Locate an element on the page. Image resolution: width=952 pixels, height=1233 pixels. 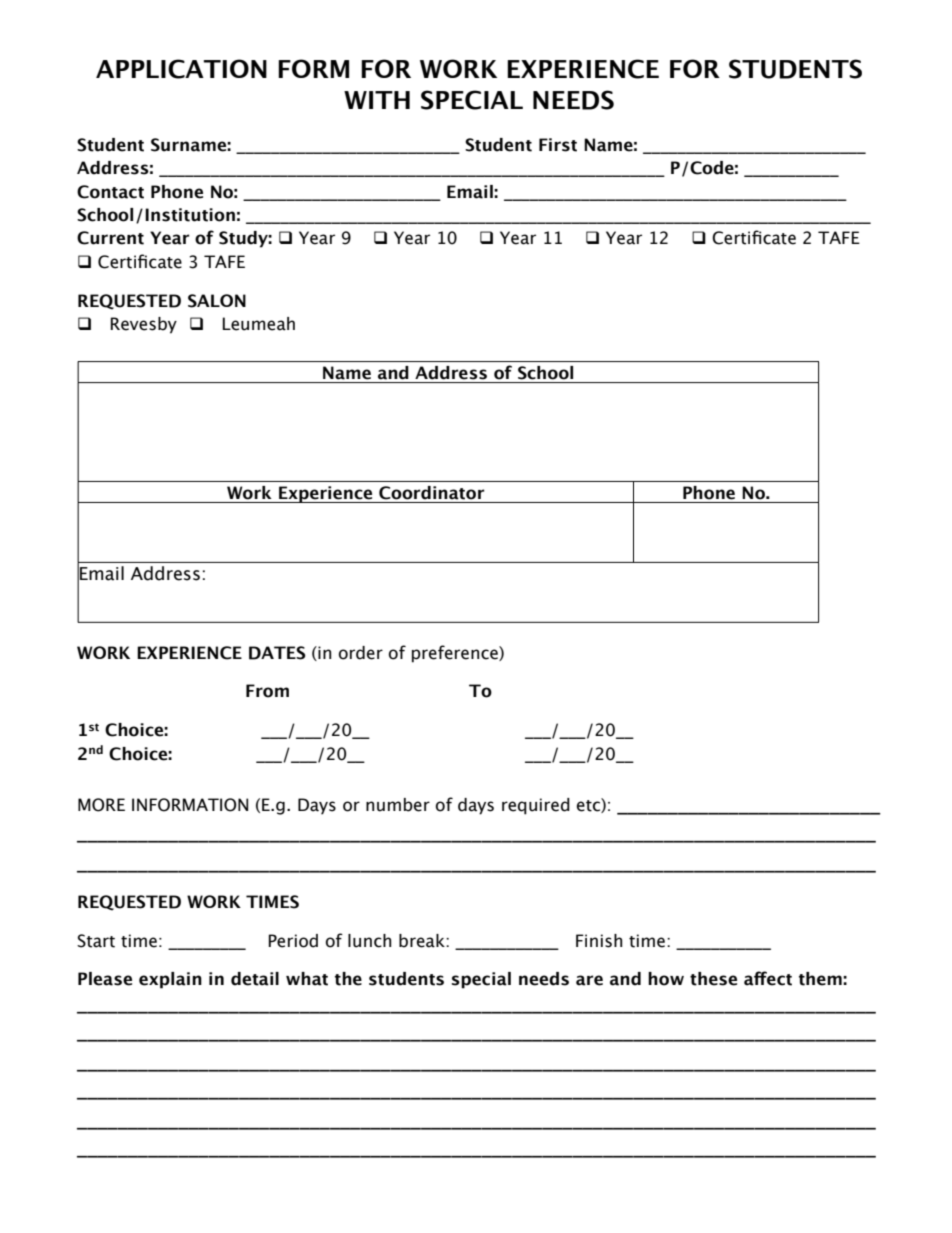
WITH is located at coordinates (377, 100).
